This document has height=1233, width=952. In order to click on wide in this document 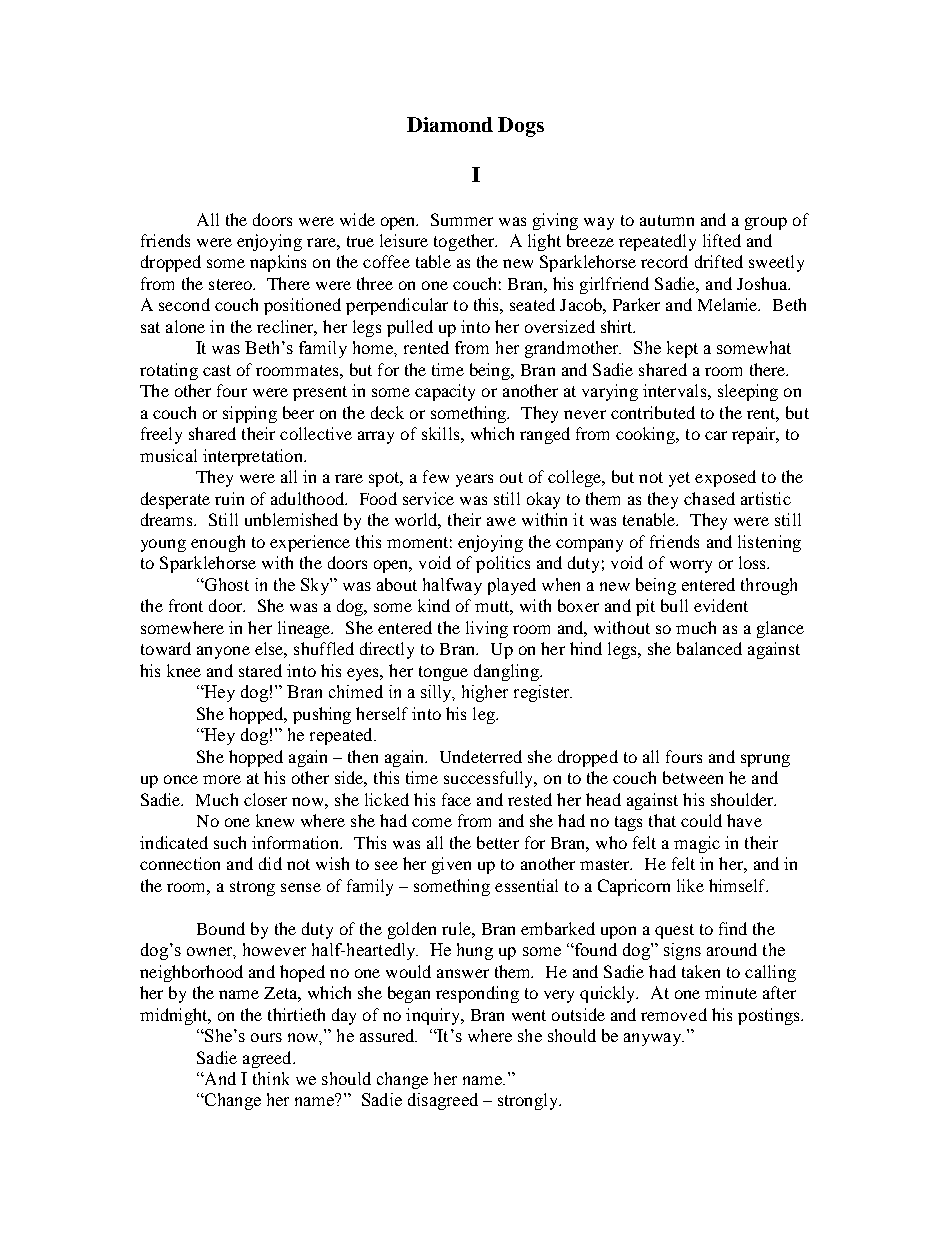, I will do `click(357, 219)`.
